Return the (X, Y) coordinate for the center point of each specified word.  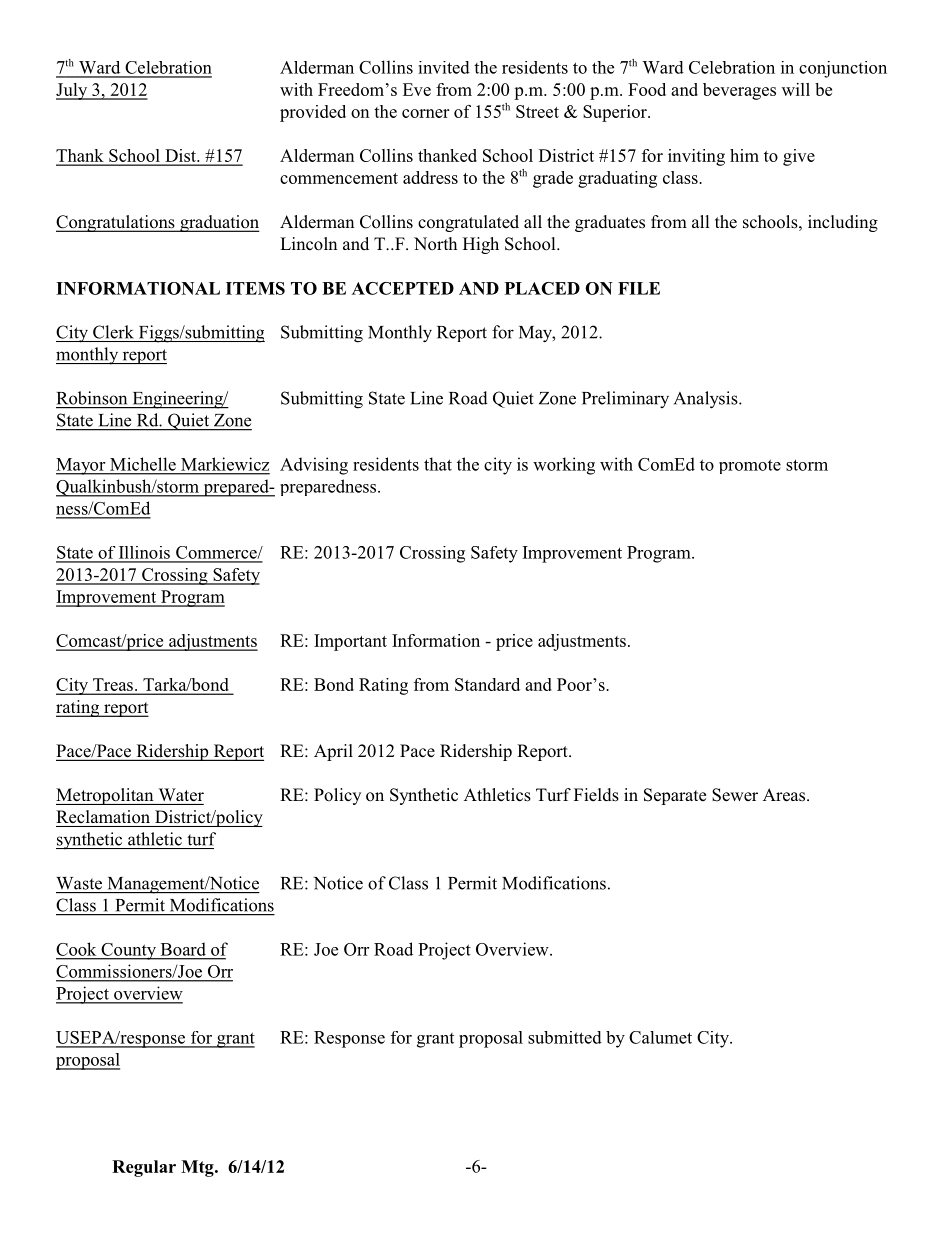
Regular (144, 1168)
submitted (565, 1037)
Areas (785, 795)
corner (425, 113)
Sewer (735, 795)
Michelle (143, 464)
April (333, 752)
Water (181, 795)
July (73, 91)
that (438, 464)
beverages (739, 91)
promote (750, 466)
